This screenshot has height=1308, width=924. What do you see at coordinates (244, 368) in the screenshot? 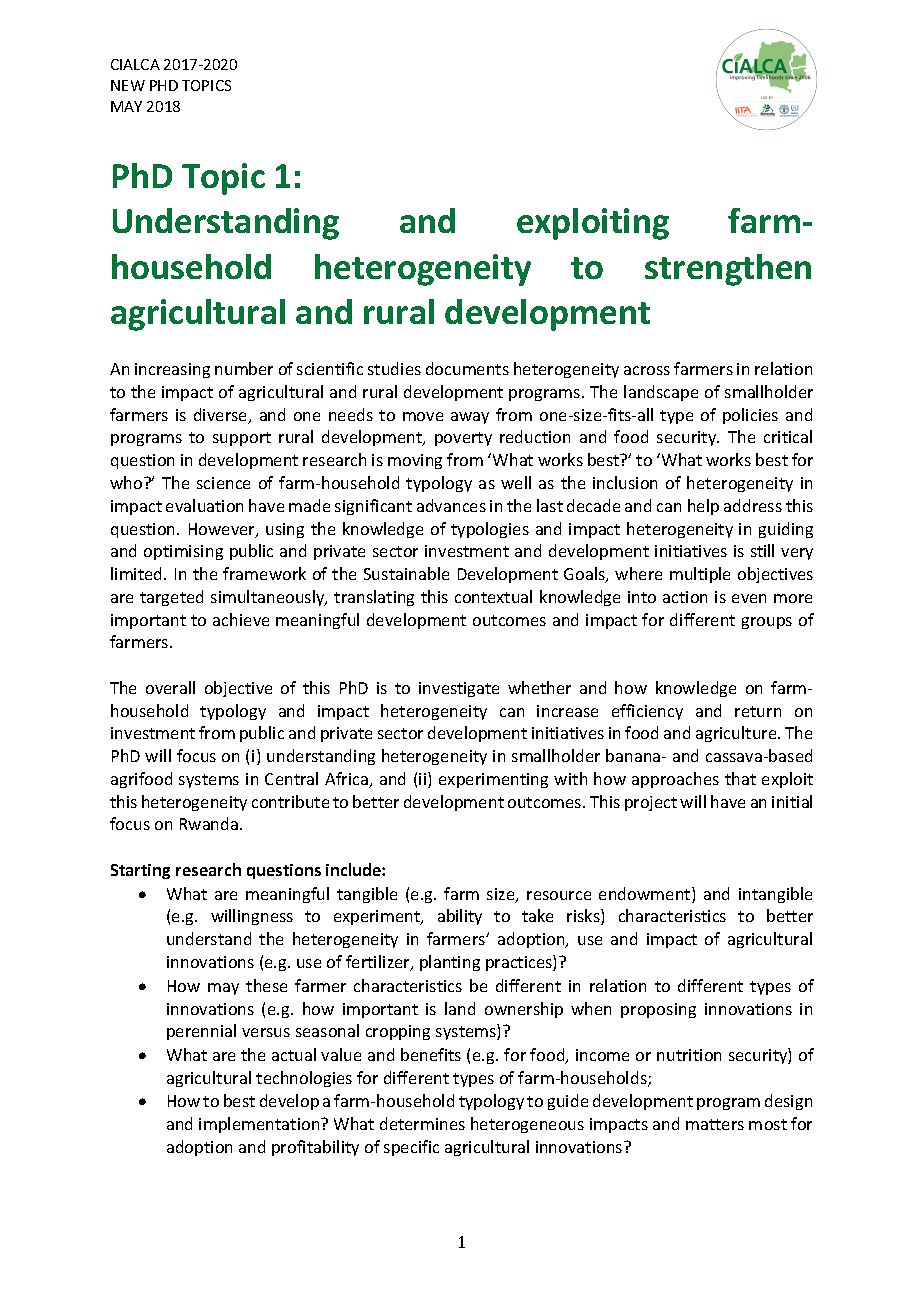
I see `number` at bounding box center [244, 368].
